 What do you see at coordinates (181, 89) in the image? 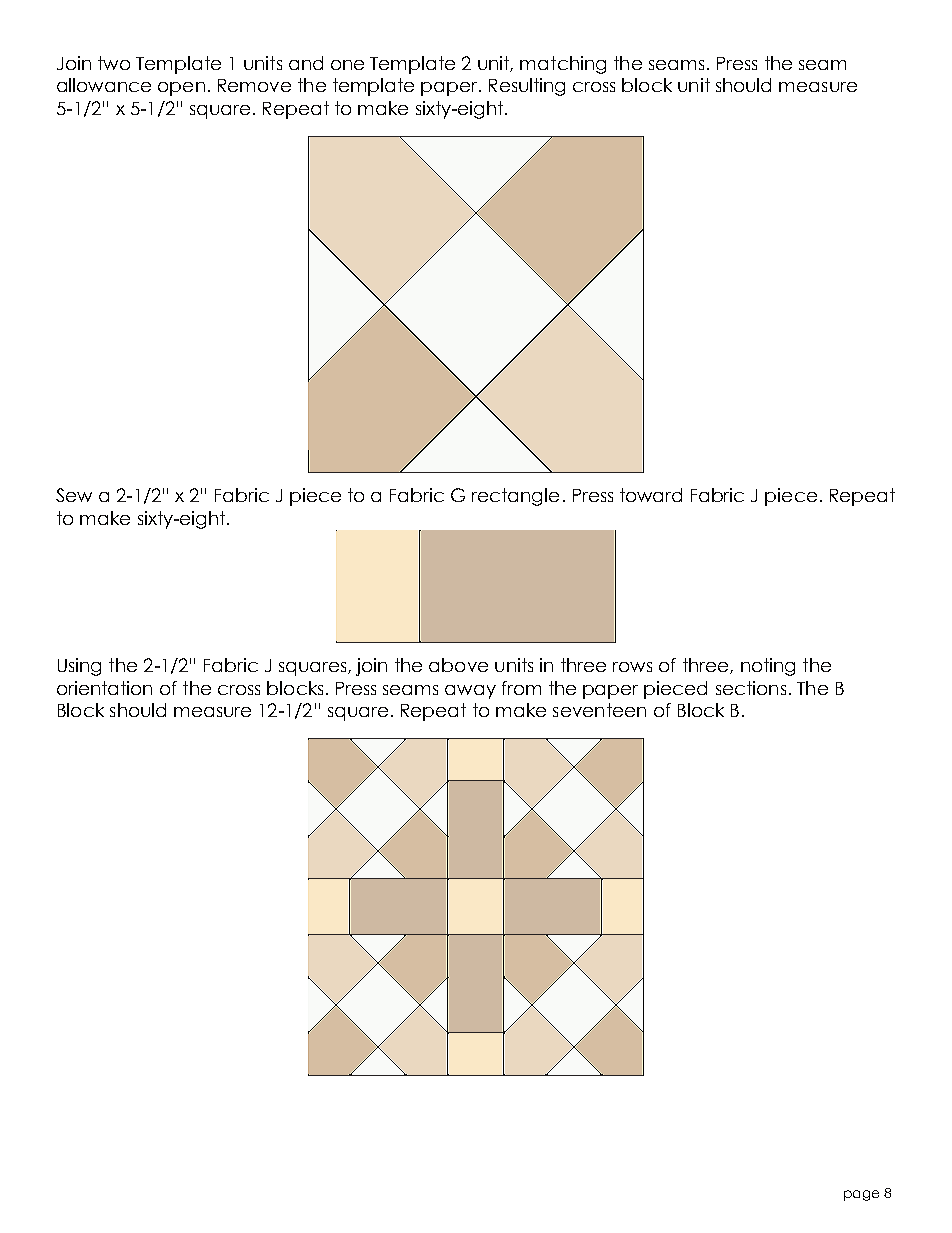
I see `open` at bounding box center [181, 89].
